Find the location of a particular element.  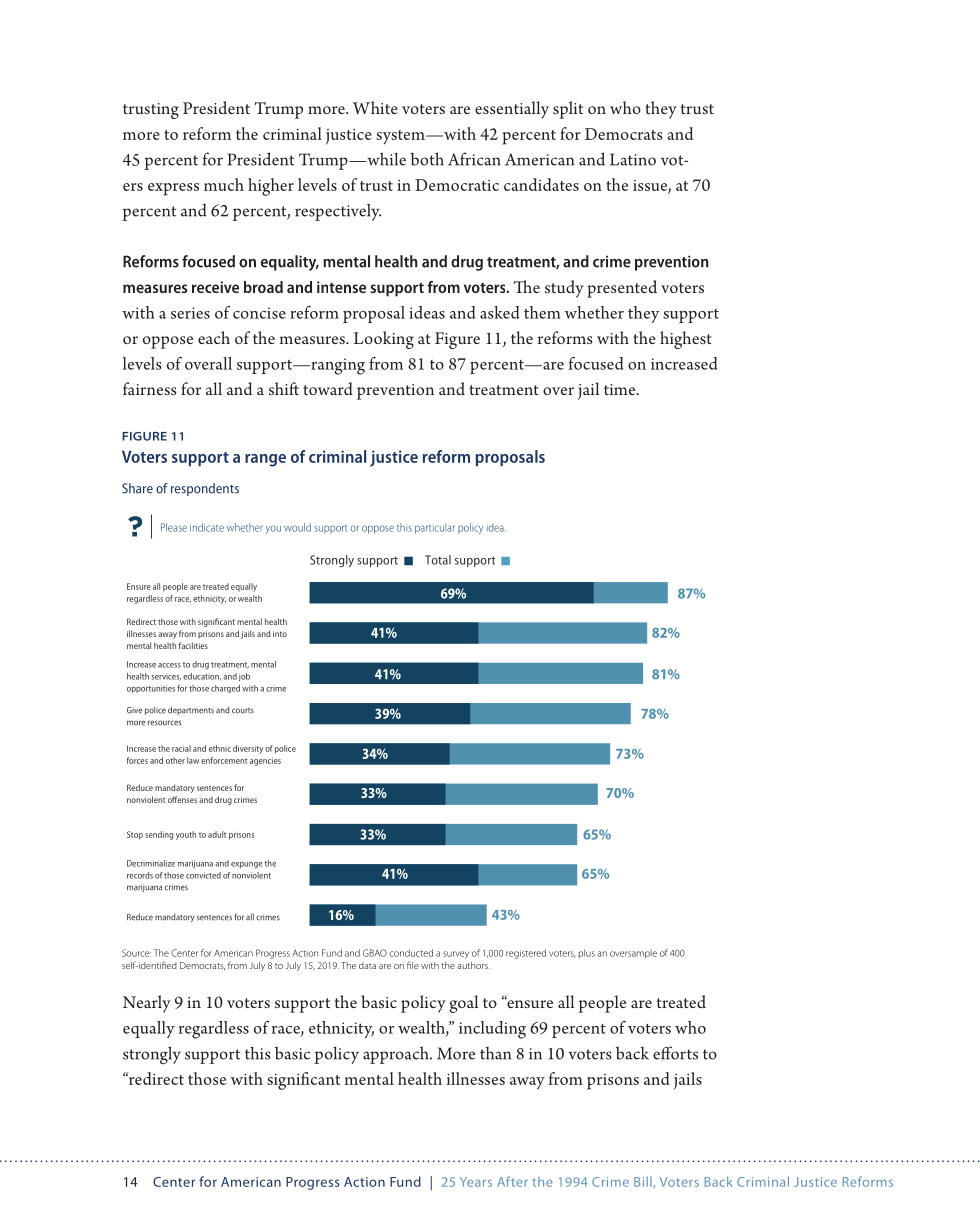

Bill is located at coordinates (644, 1182).
